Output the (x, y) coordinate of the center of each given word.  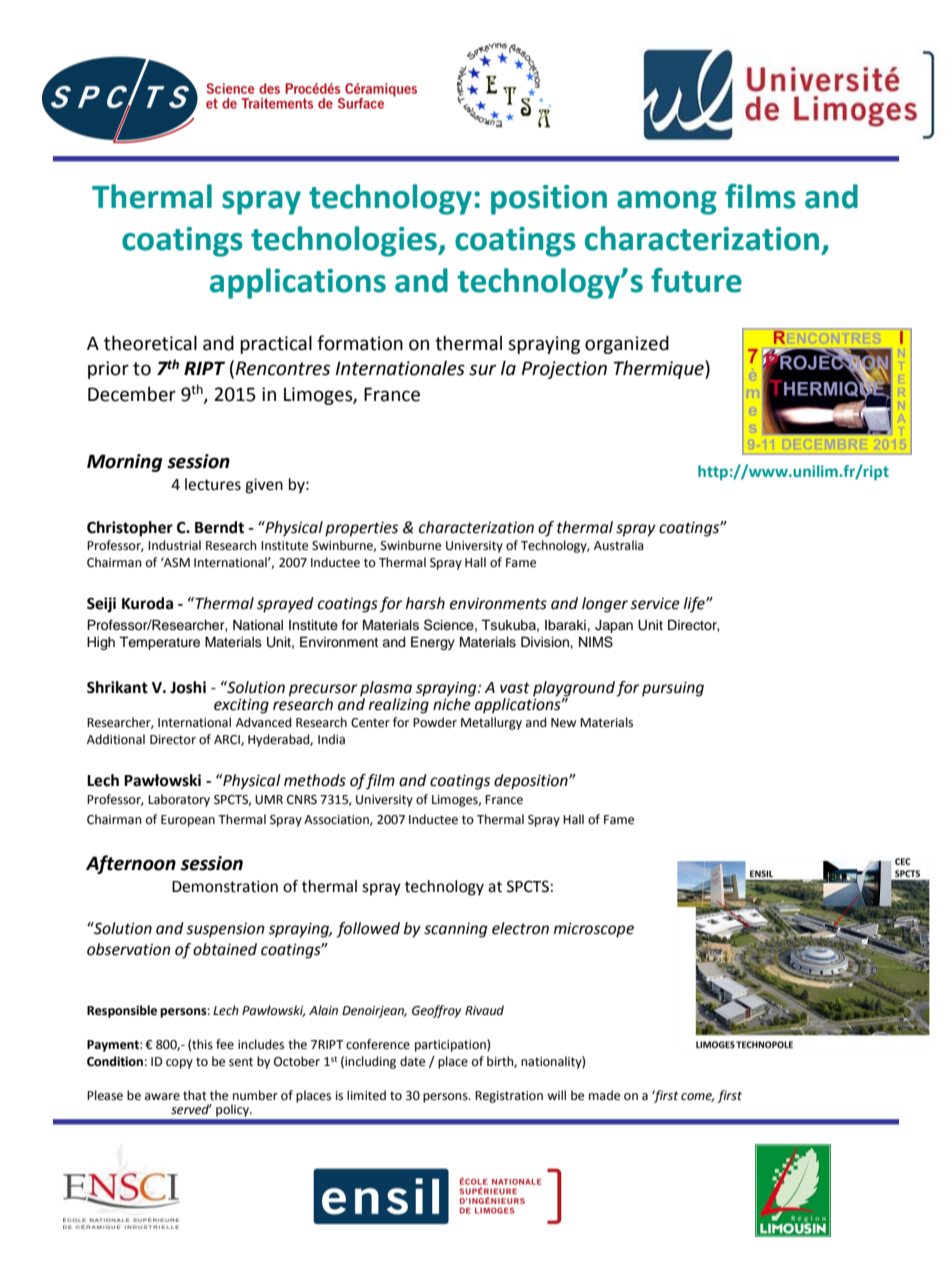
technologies (345, 241)
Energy (433, 643)
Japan (614, 626)
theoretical (150, 343)
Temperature (159, 643)
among (667, 203)
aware (162, 1097)
